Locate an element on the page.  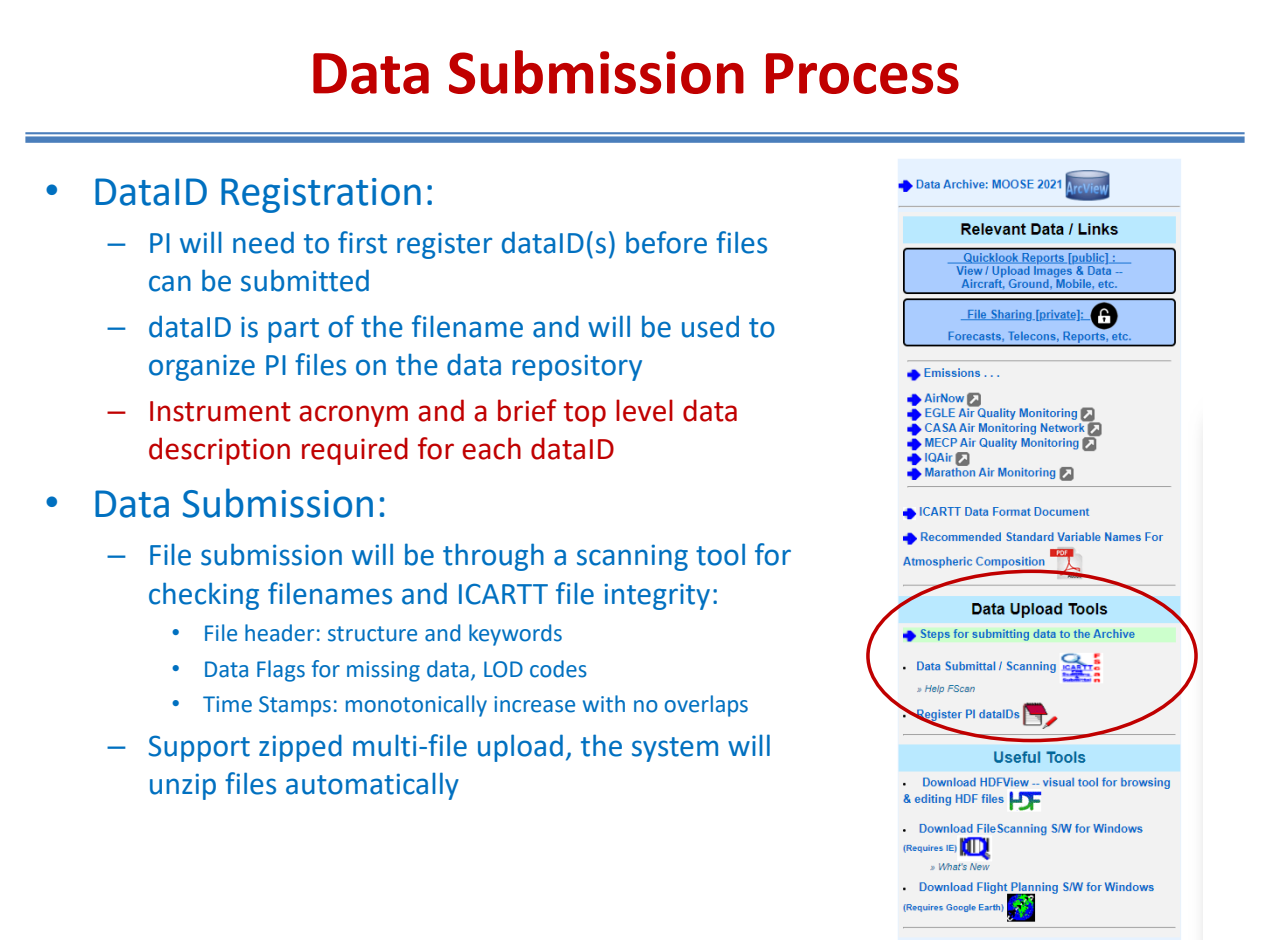
brief is located at coordinates (527, 410).
